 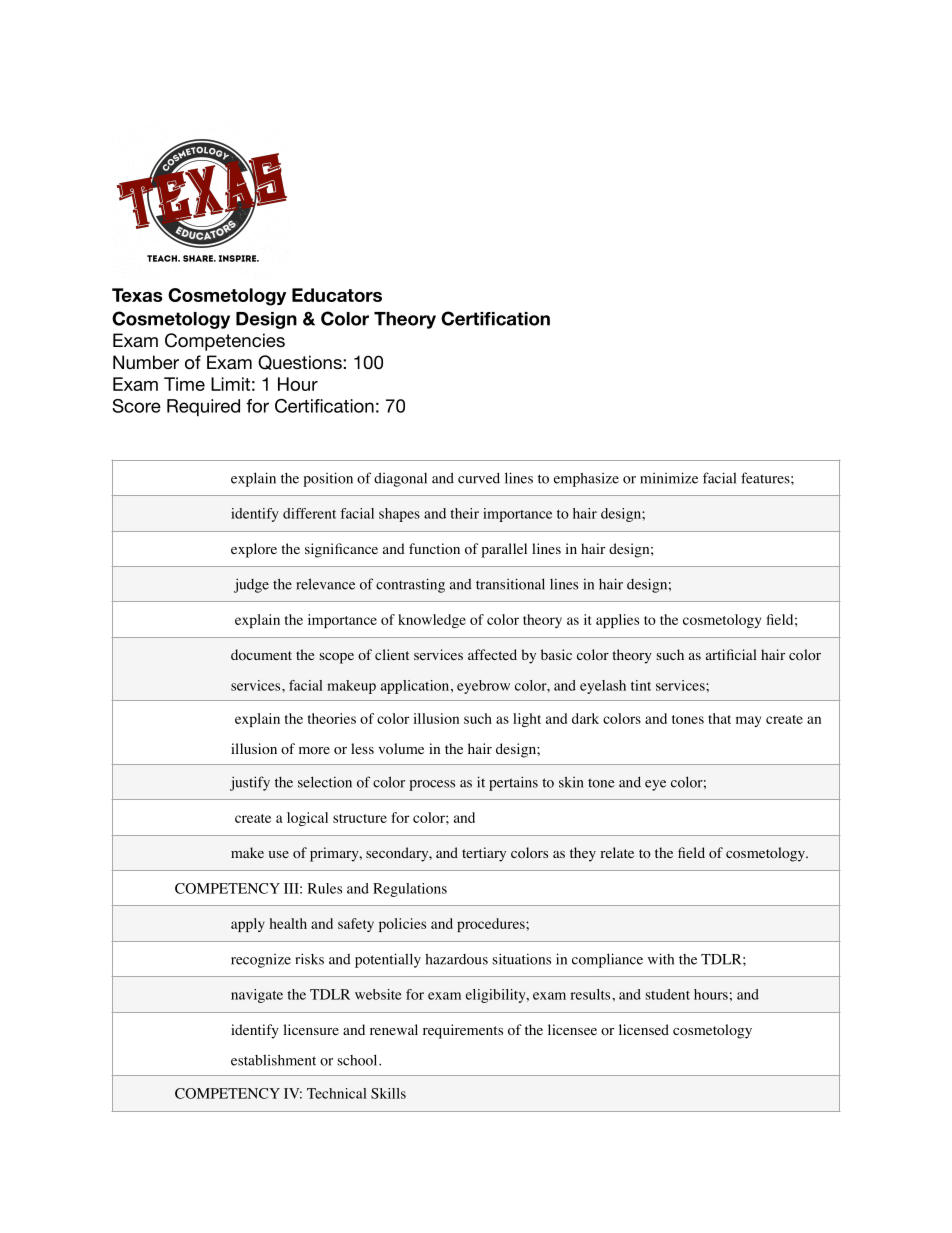 What do you see at coordinates (617, 852) in the image?
I see `relate` at bounding box center [617, 852].
